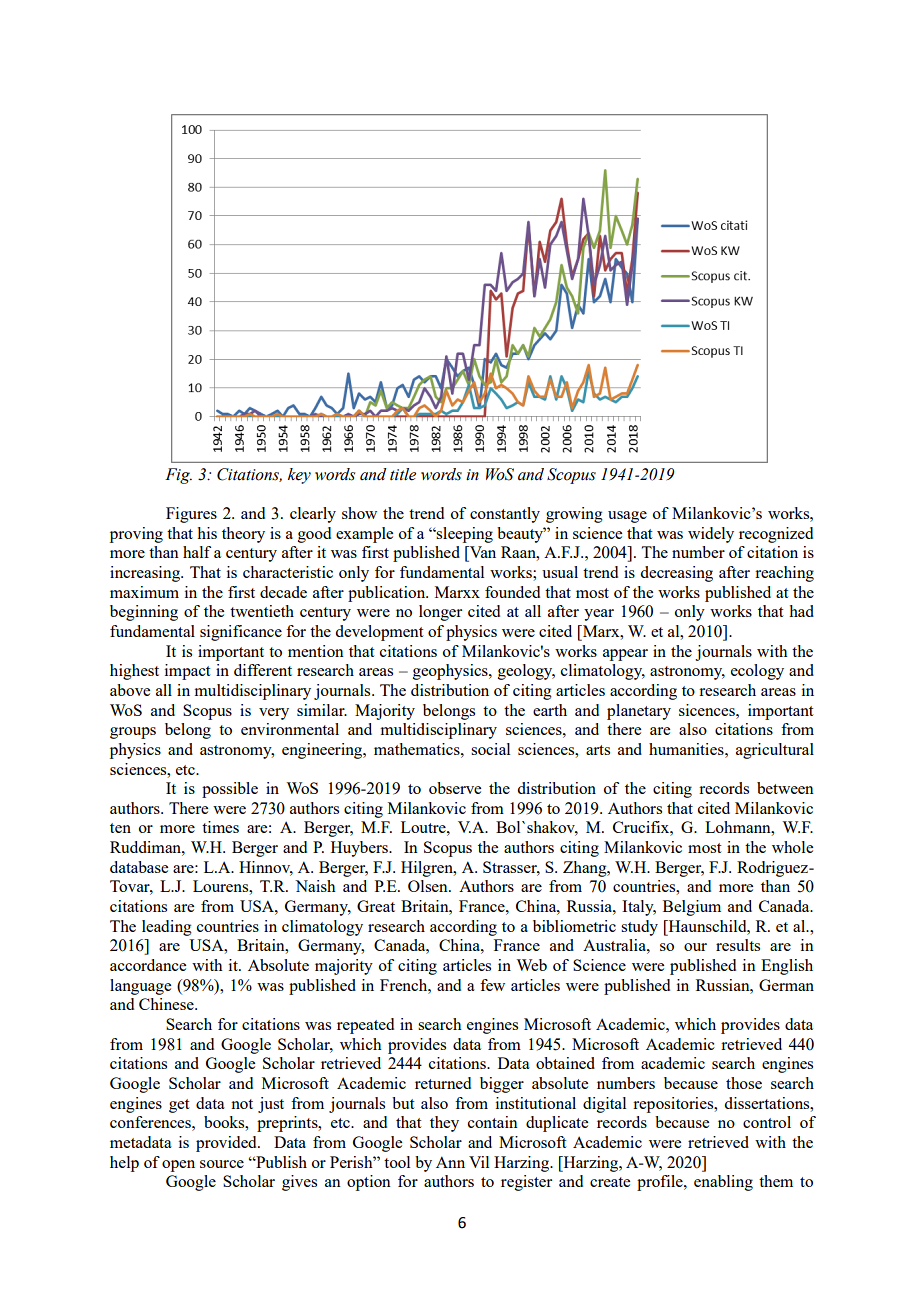 The image size is (924, 1308). What do you see at coordinates (505, 515) in the screenshot?
I see `constantly` at bounding box center [505, 515].
